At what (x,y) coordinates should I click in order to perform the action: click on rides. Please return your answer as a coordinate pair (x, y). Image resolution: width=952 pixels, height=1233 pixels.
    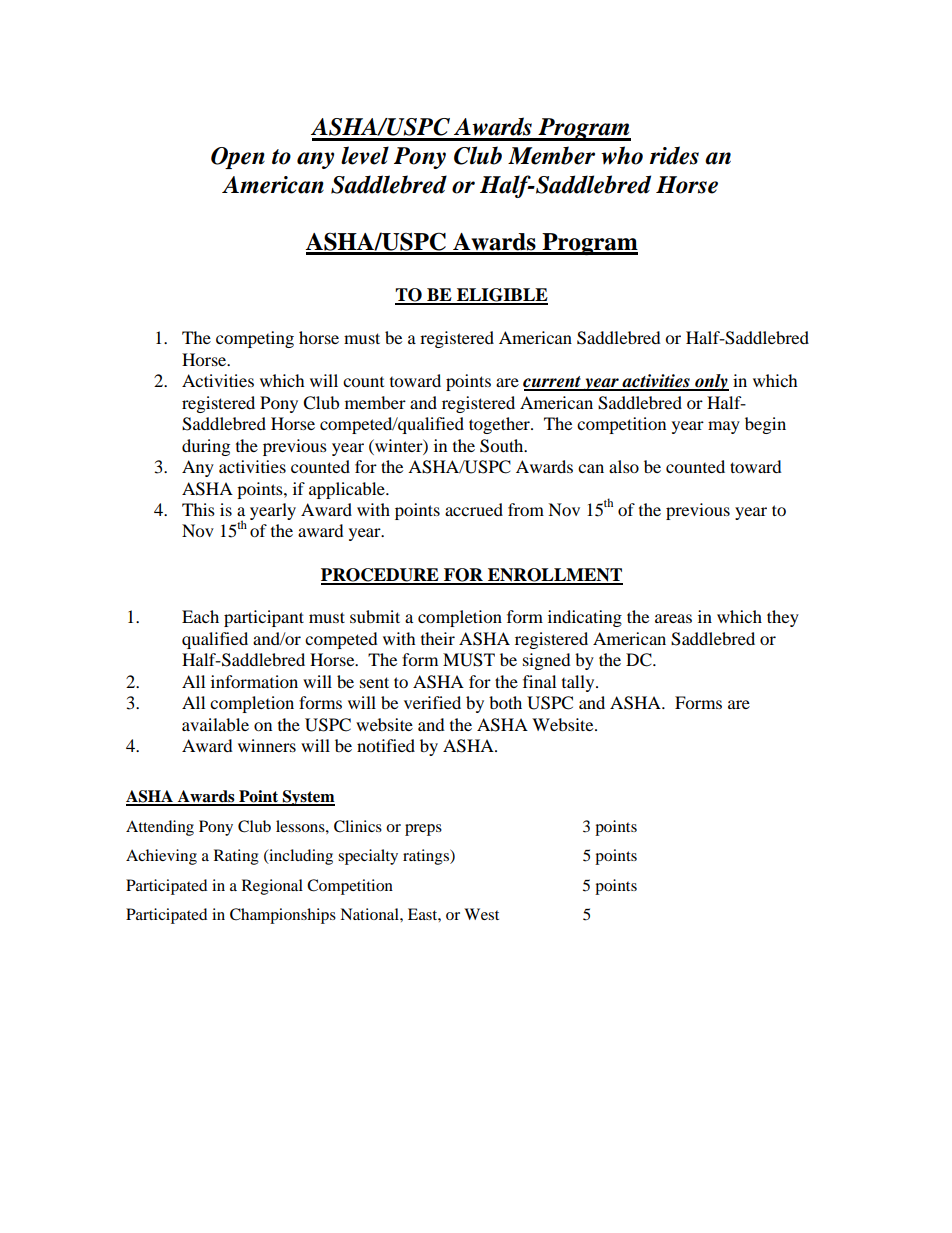
    Looking at the image, I should click on (674, 155).
